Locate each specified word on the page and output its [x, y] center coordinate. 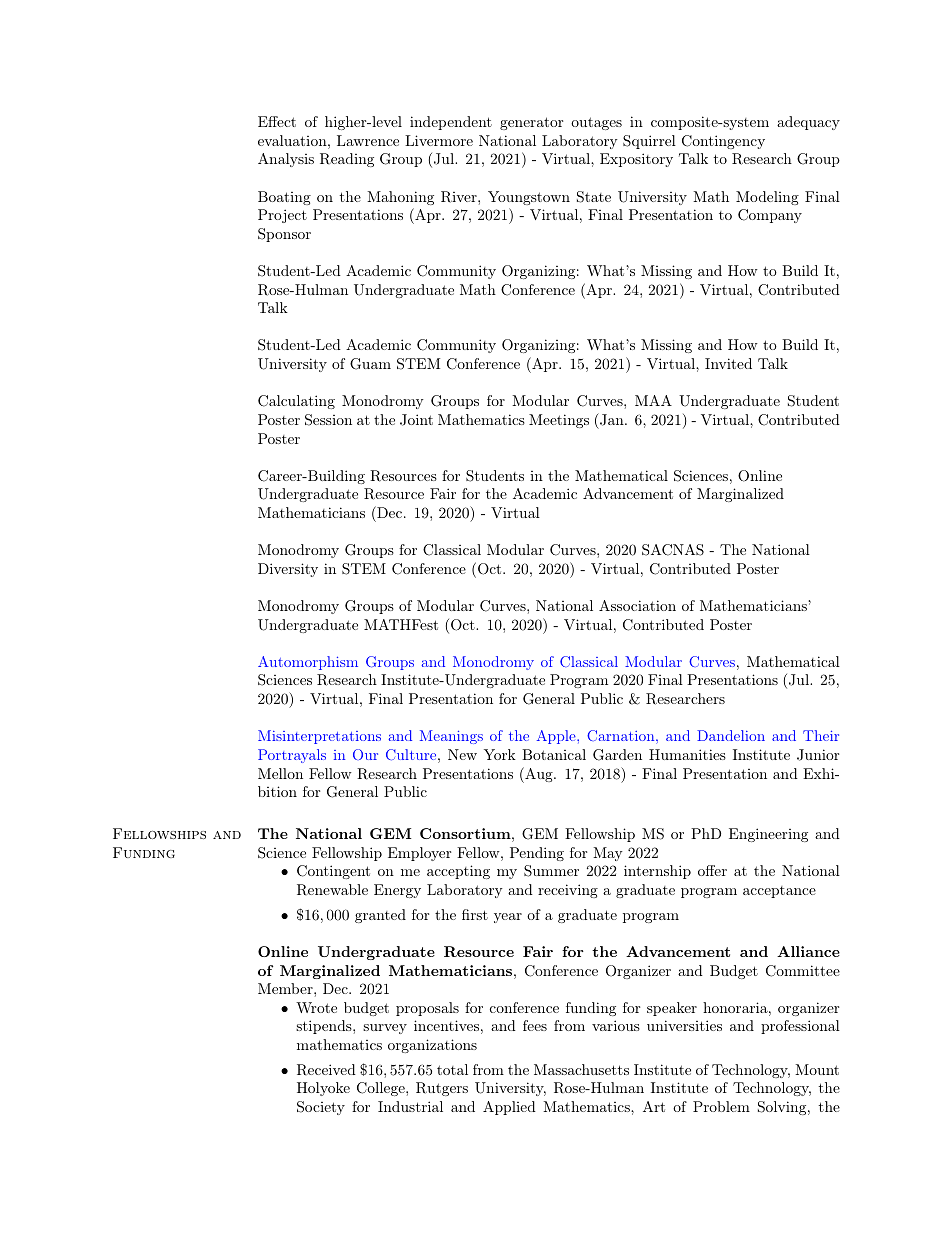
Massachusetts [581, 1069]
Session [328, 420]
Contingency [723, 142]
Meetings [559, 421]
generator [531, 123]
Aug [539, 775]
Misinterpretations [319, 737]
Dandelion [731, 735]
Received [326, 1070]
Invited [728, 363]
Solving [782, 1108]
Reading [347, 160]
